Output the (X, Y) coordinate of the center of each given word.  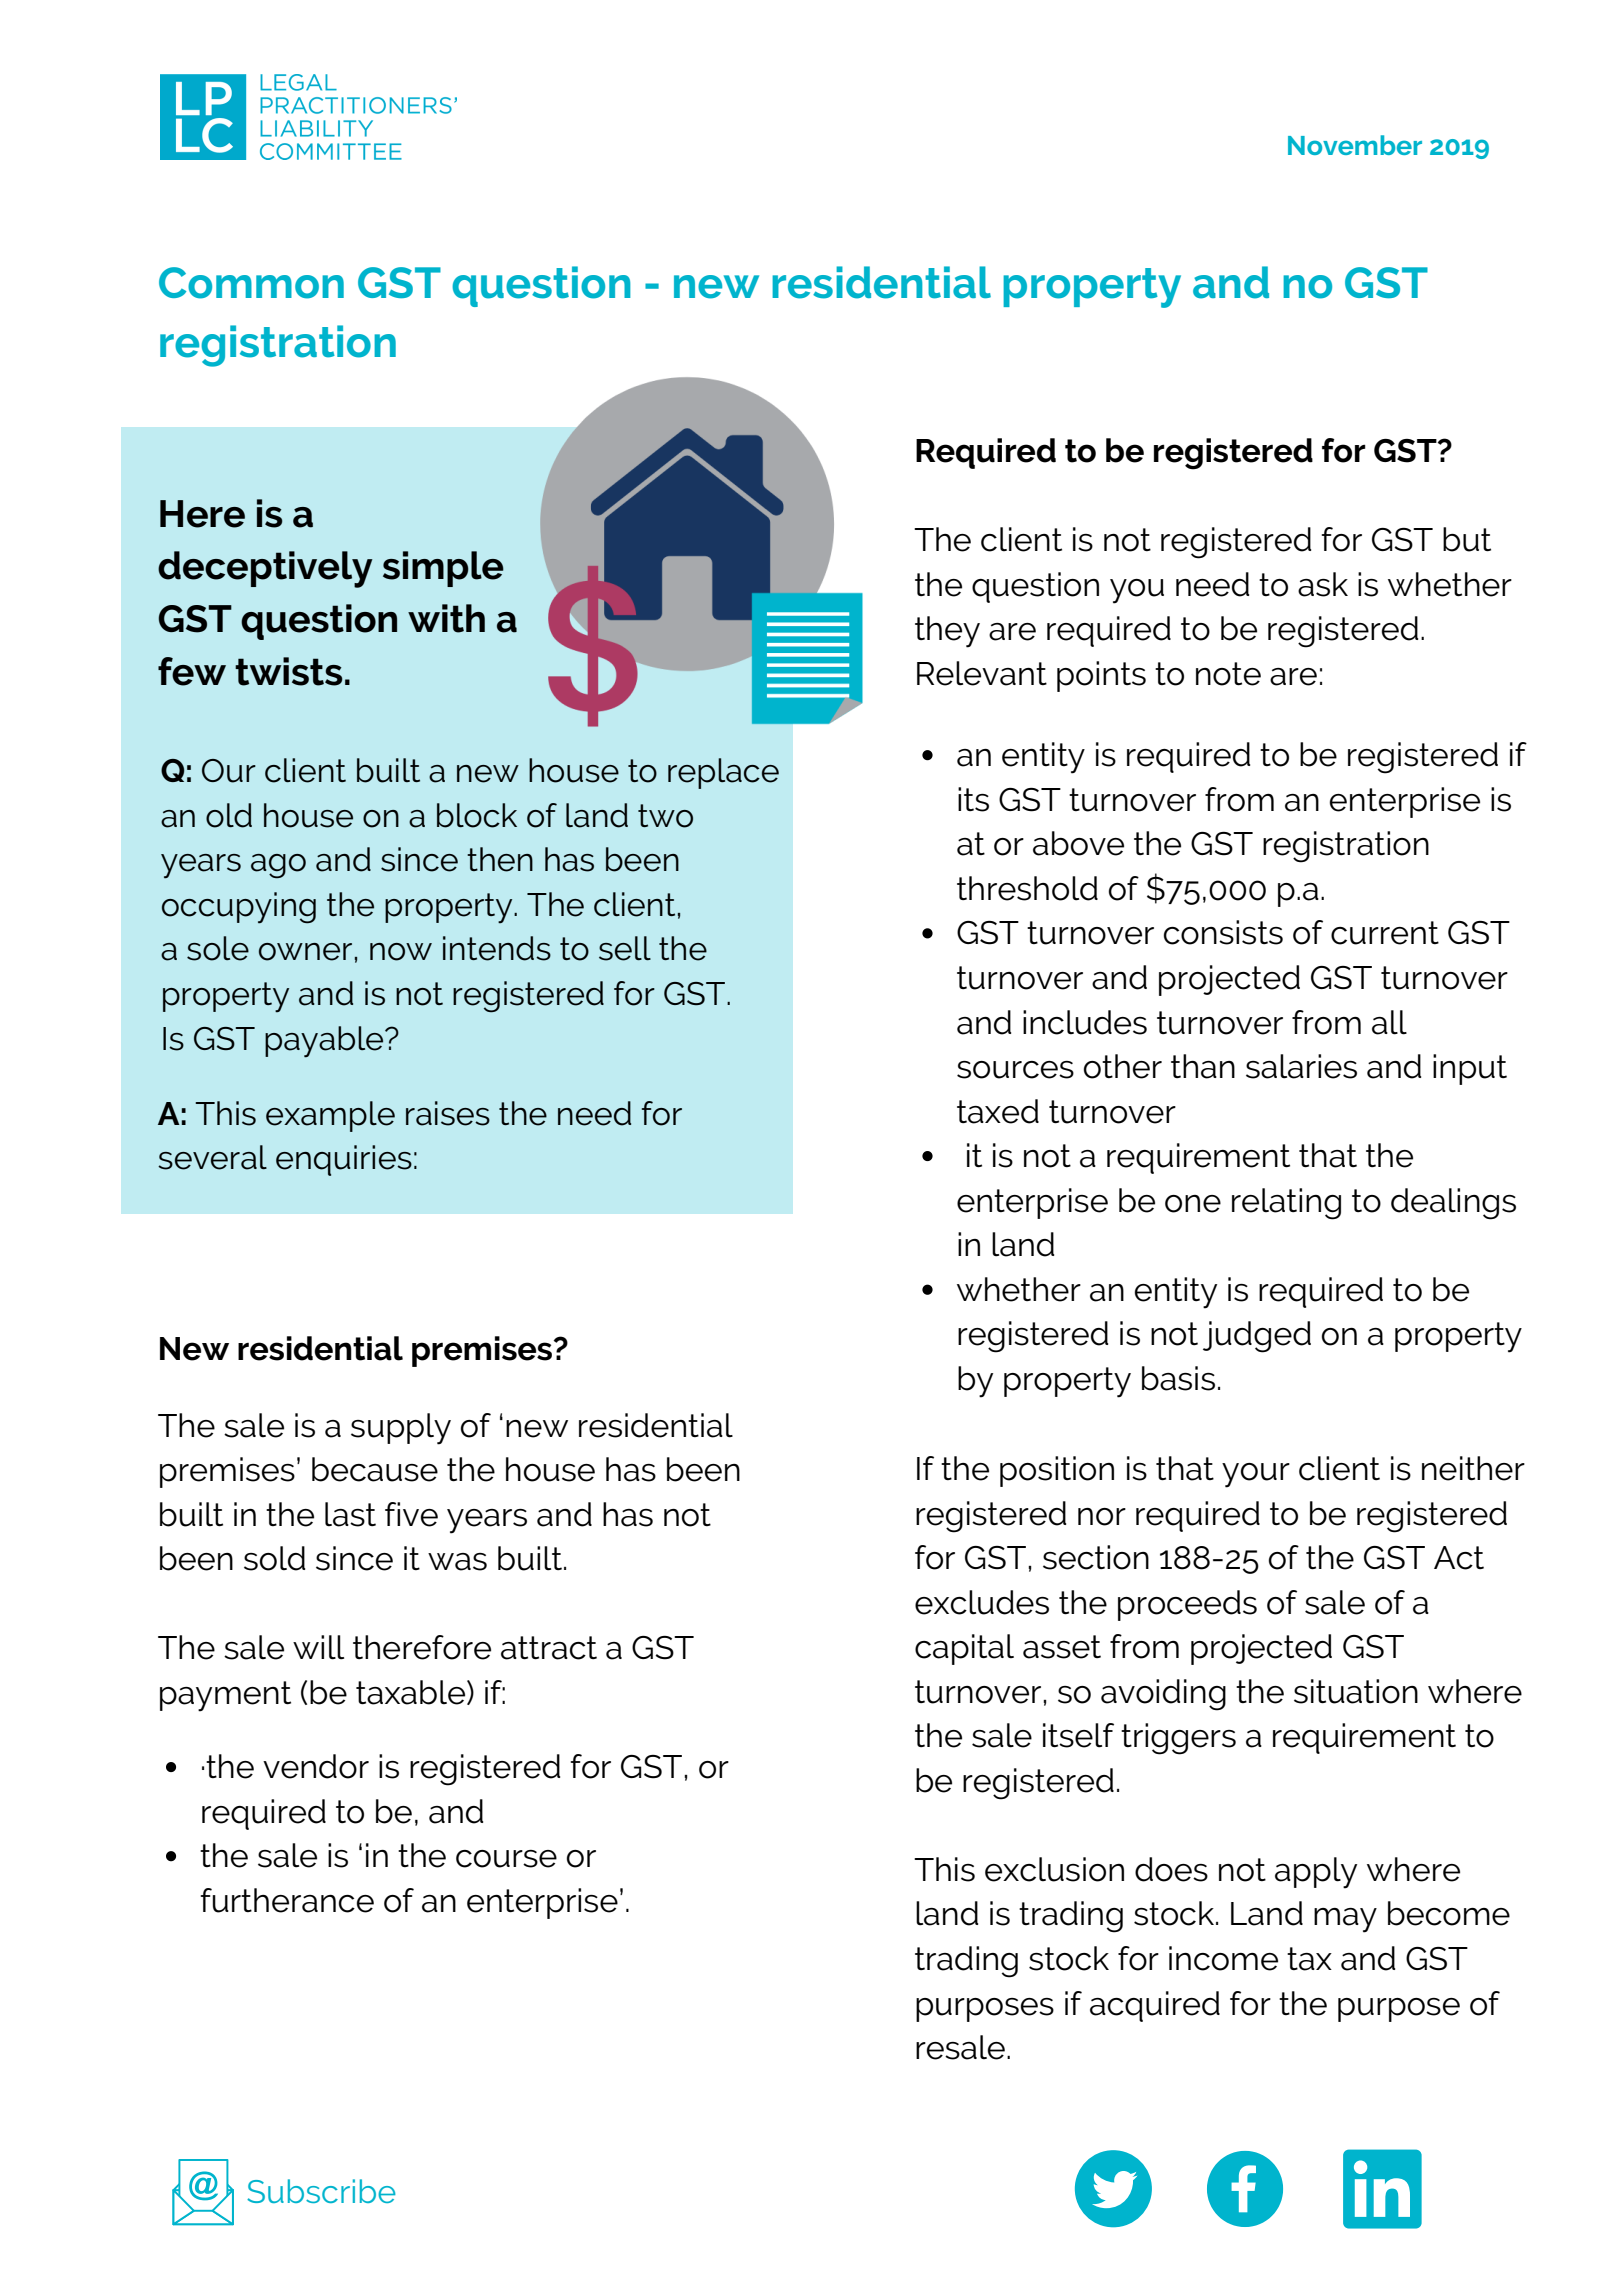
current (1385, 933)
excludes (982, 1602)
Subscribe (321, 2191)
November (1355, 145)
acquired (1155, 2006)
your (1256, 1475)
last (350, 1514)
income (1223, 1958)
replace (723, 773)
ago (278, 866)
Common (251, 283)
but (1467, 539)
